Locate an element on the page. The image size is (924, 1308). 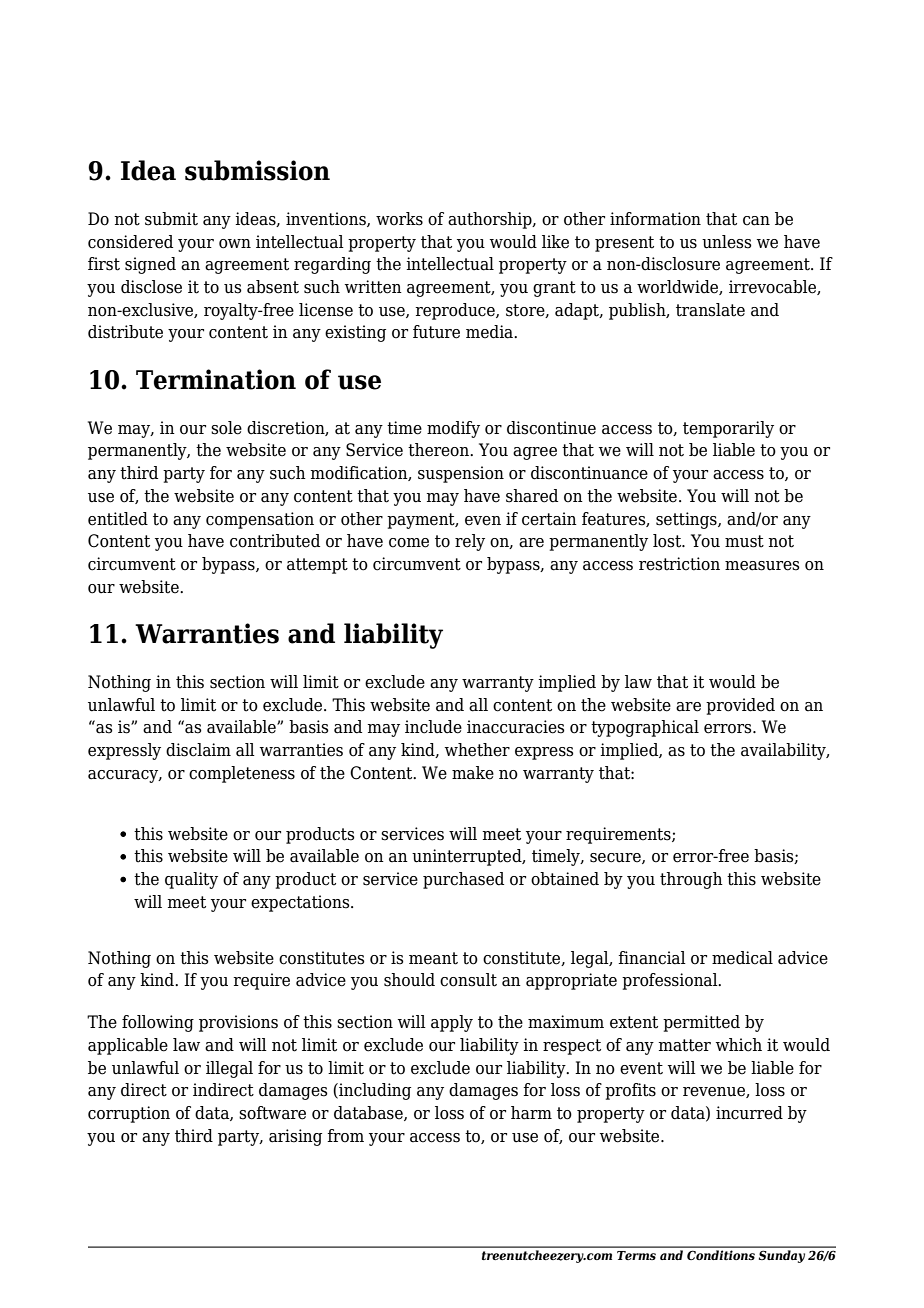
secure is located at coordinates (616, 858).
